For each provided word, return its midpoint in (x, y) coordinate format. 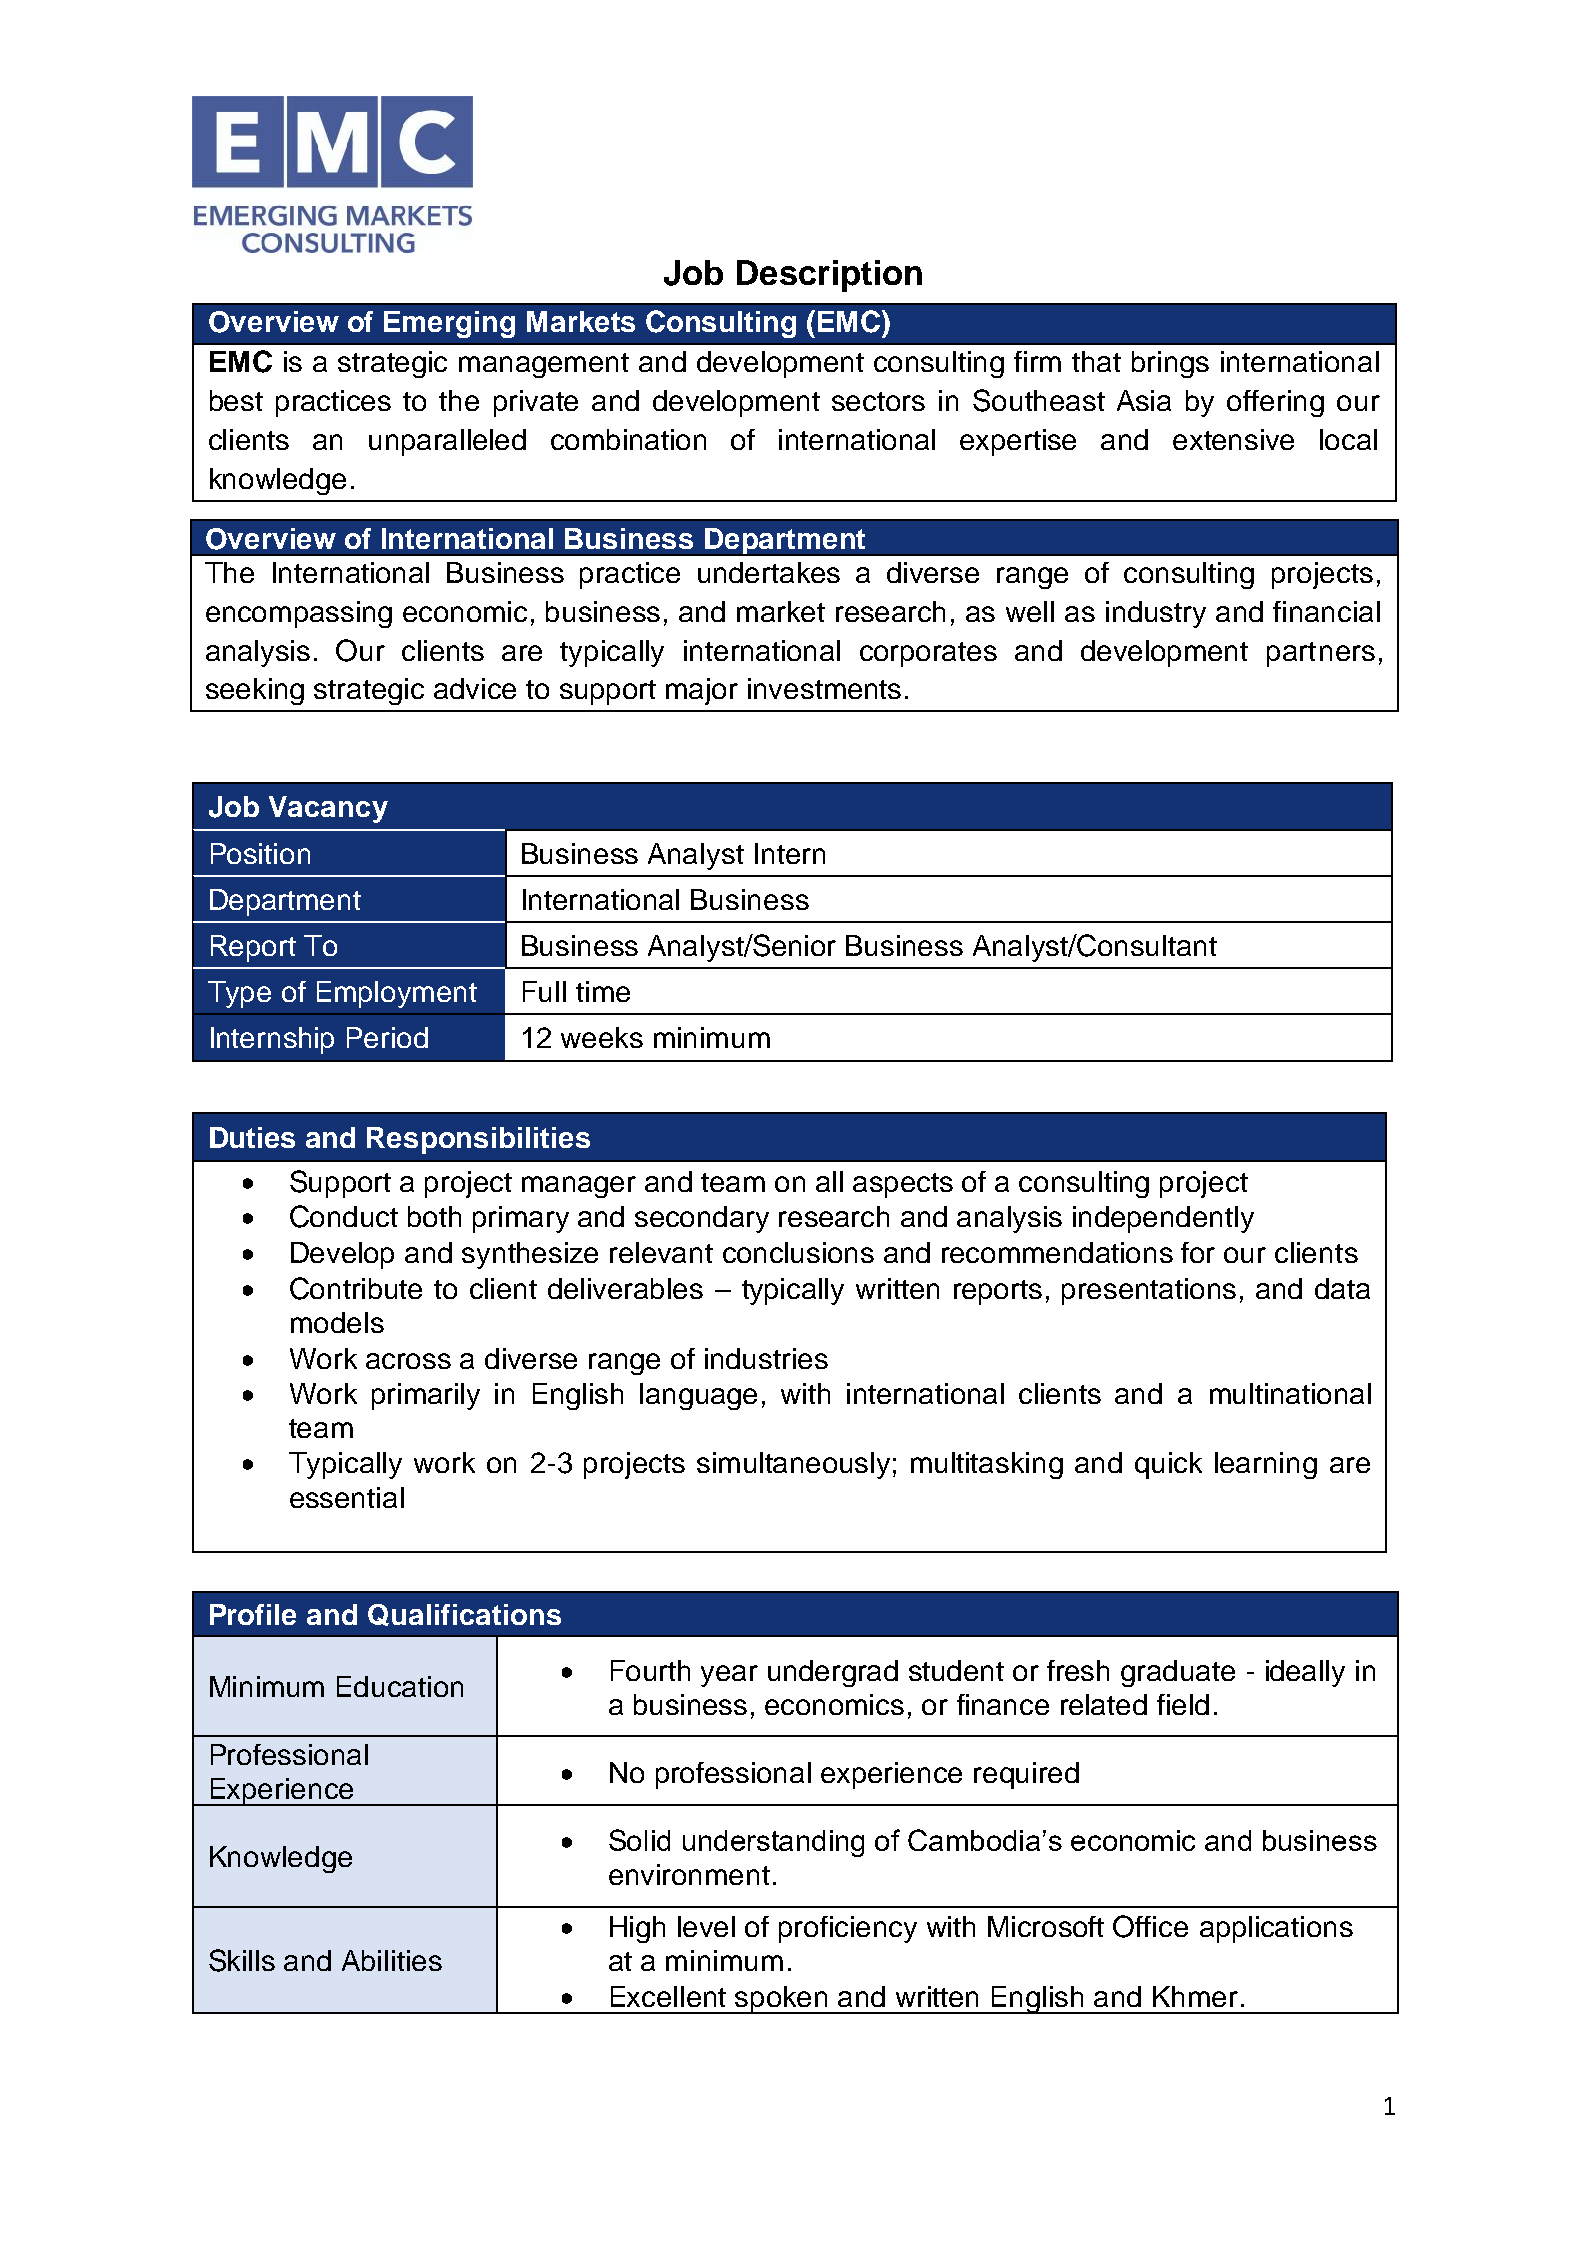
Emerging (449, 324)
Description (829, 276)
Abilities (392, 1960)
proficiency (848, 1929)
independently (1163, 1219)
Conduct (344, 1216)
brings (1170, 364)
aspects (903, 1185)
